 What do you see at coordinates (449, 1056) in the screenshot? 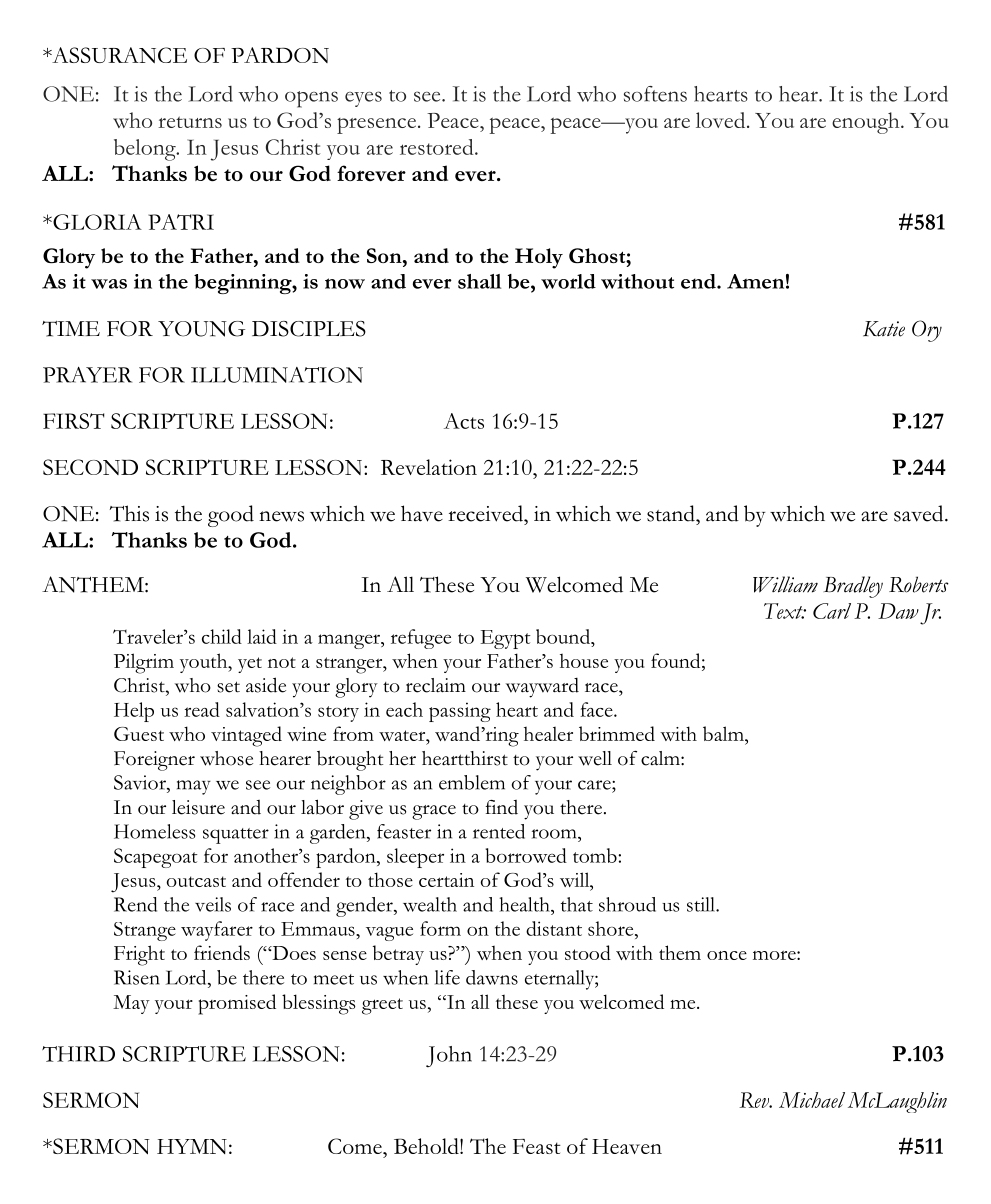
I see `John` at bounding box center [449, 1056].
